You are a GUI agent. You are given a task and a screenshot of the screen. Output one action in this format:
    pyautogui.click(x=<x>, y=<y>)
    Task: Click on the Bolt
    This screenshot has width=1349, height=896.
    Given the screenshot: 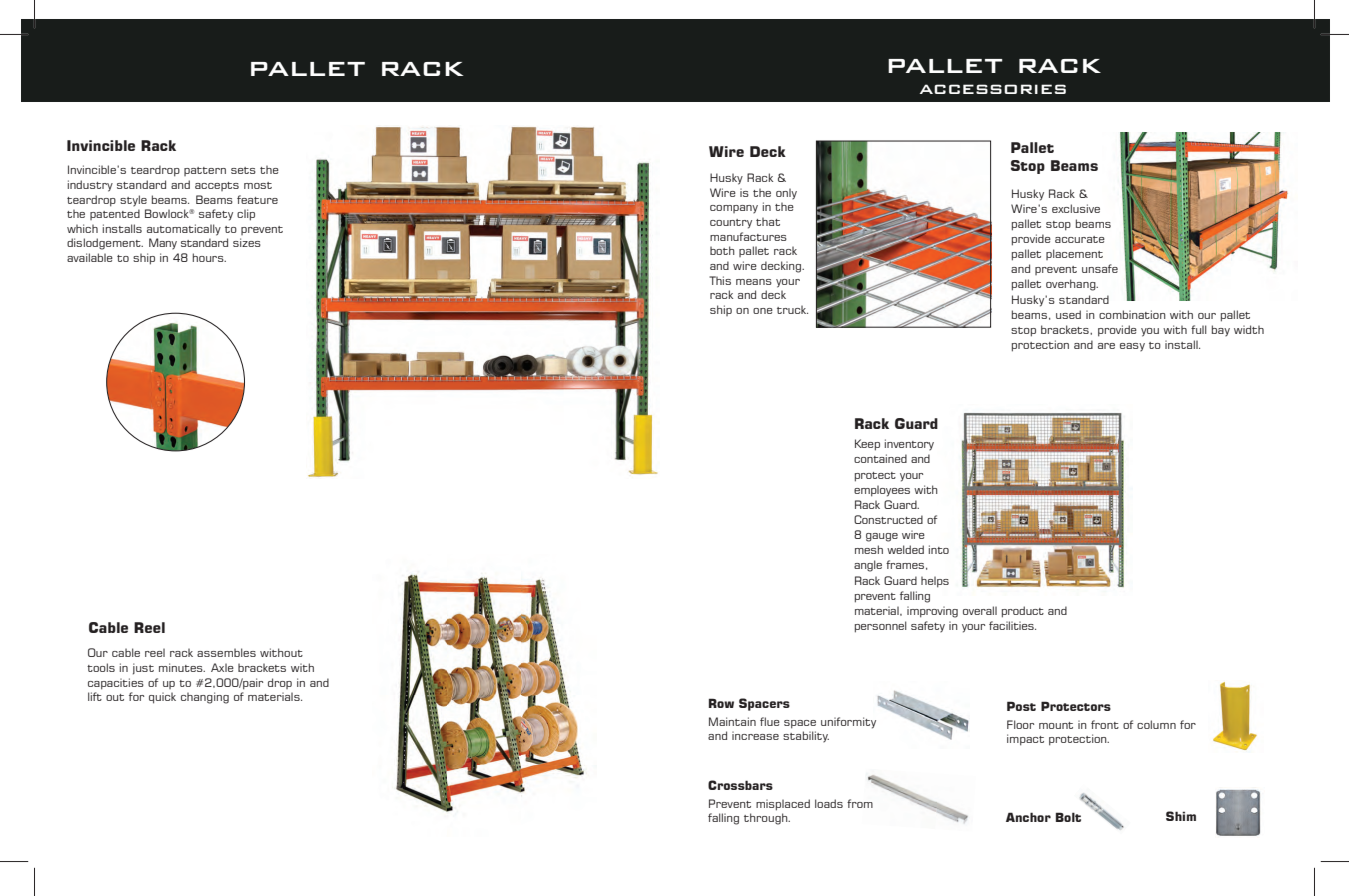 What is the action you would take?
    pyautogui.click(x=1068, y=817)
